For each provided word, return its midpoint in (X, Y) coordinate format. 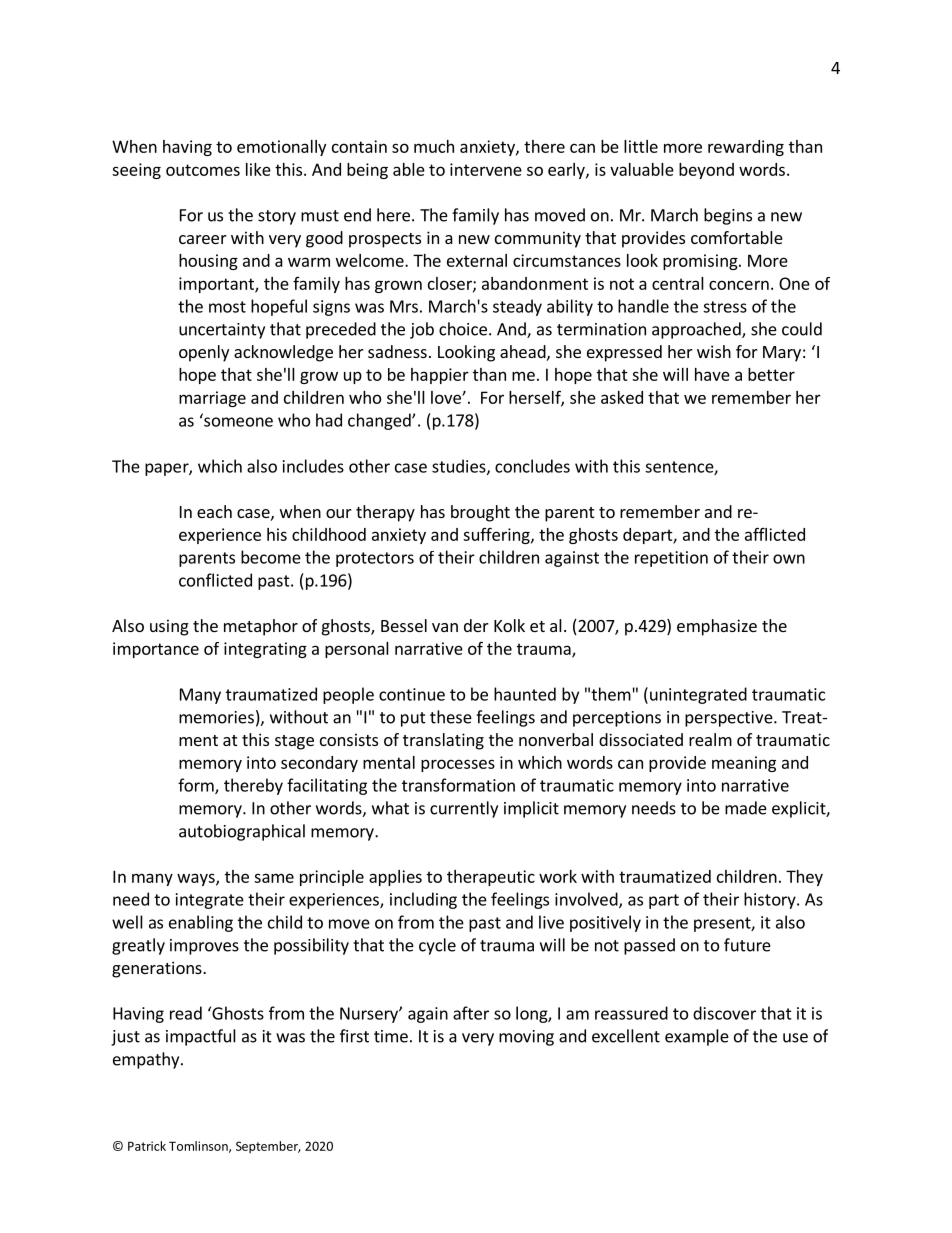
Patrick (147, 1146)
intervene (486, 169)
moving (526, 1038)
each (214, 511)
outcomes (203, 170)
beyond (706, 171)
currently (464, 809)
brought (480, 513)
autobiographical (242, 832)
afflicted (775, 534)
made (746, 808)
